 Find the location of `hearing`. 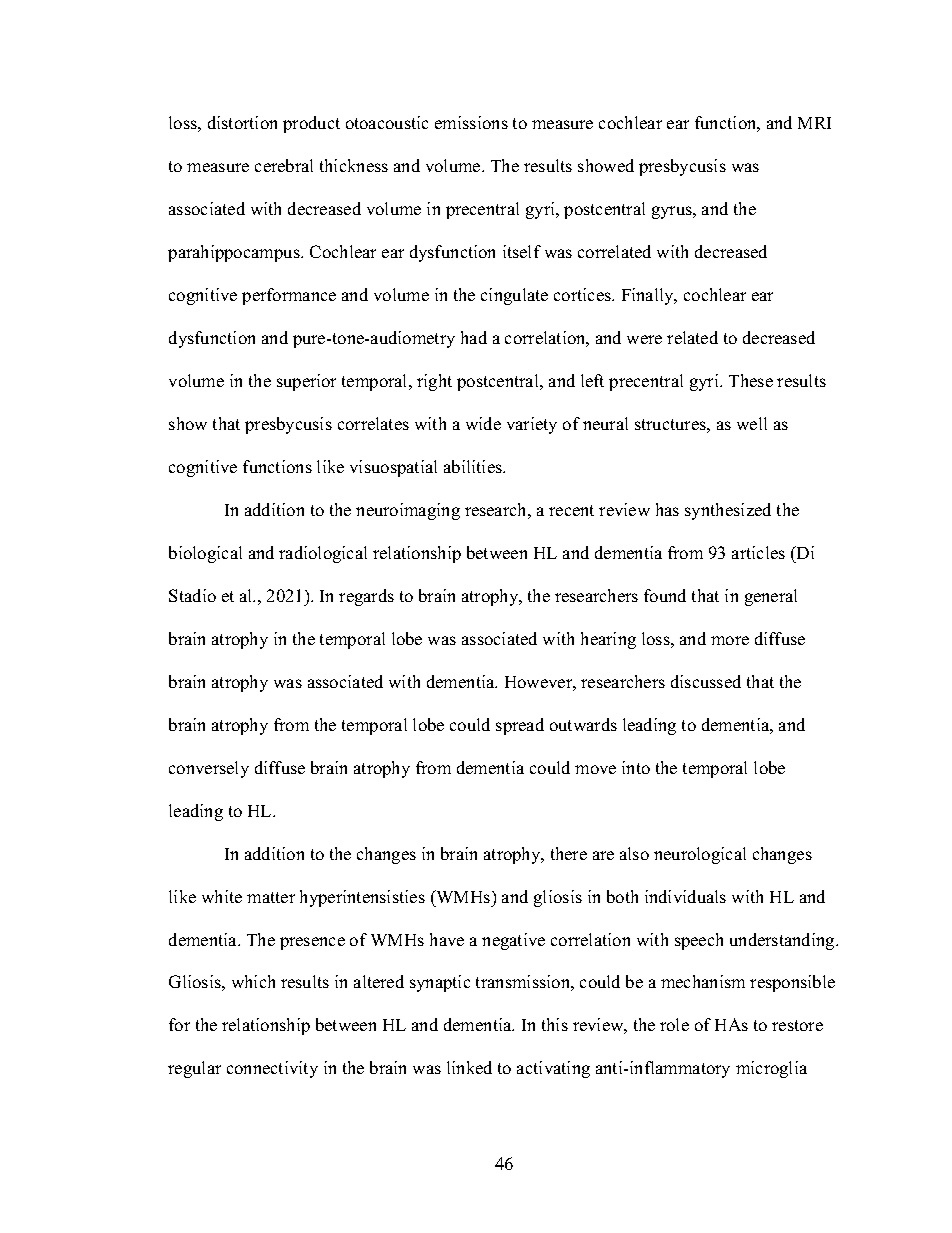

hearing is located at coordinates (608, 640).
